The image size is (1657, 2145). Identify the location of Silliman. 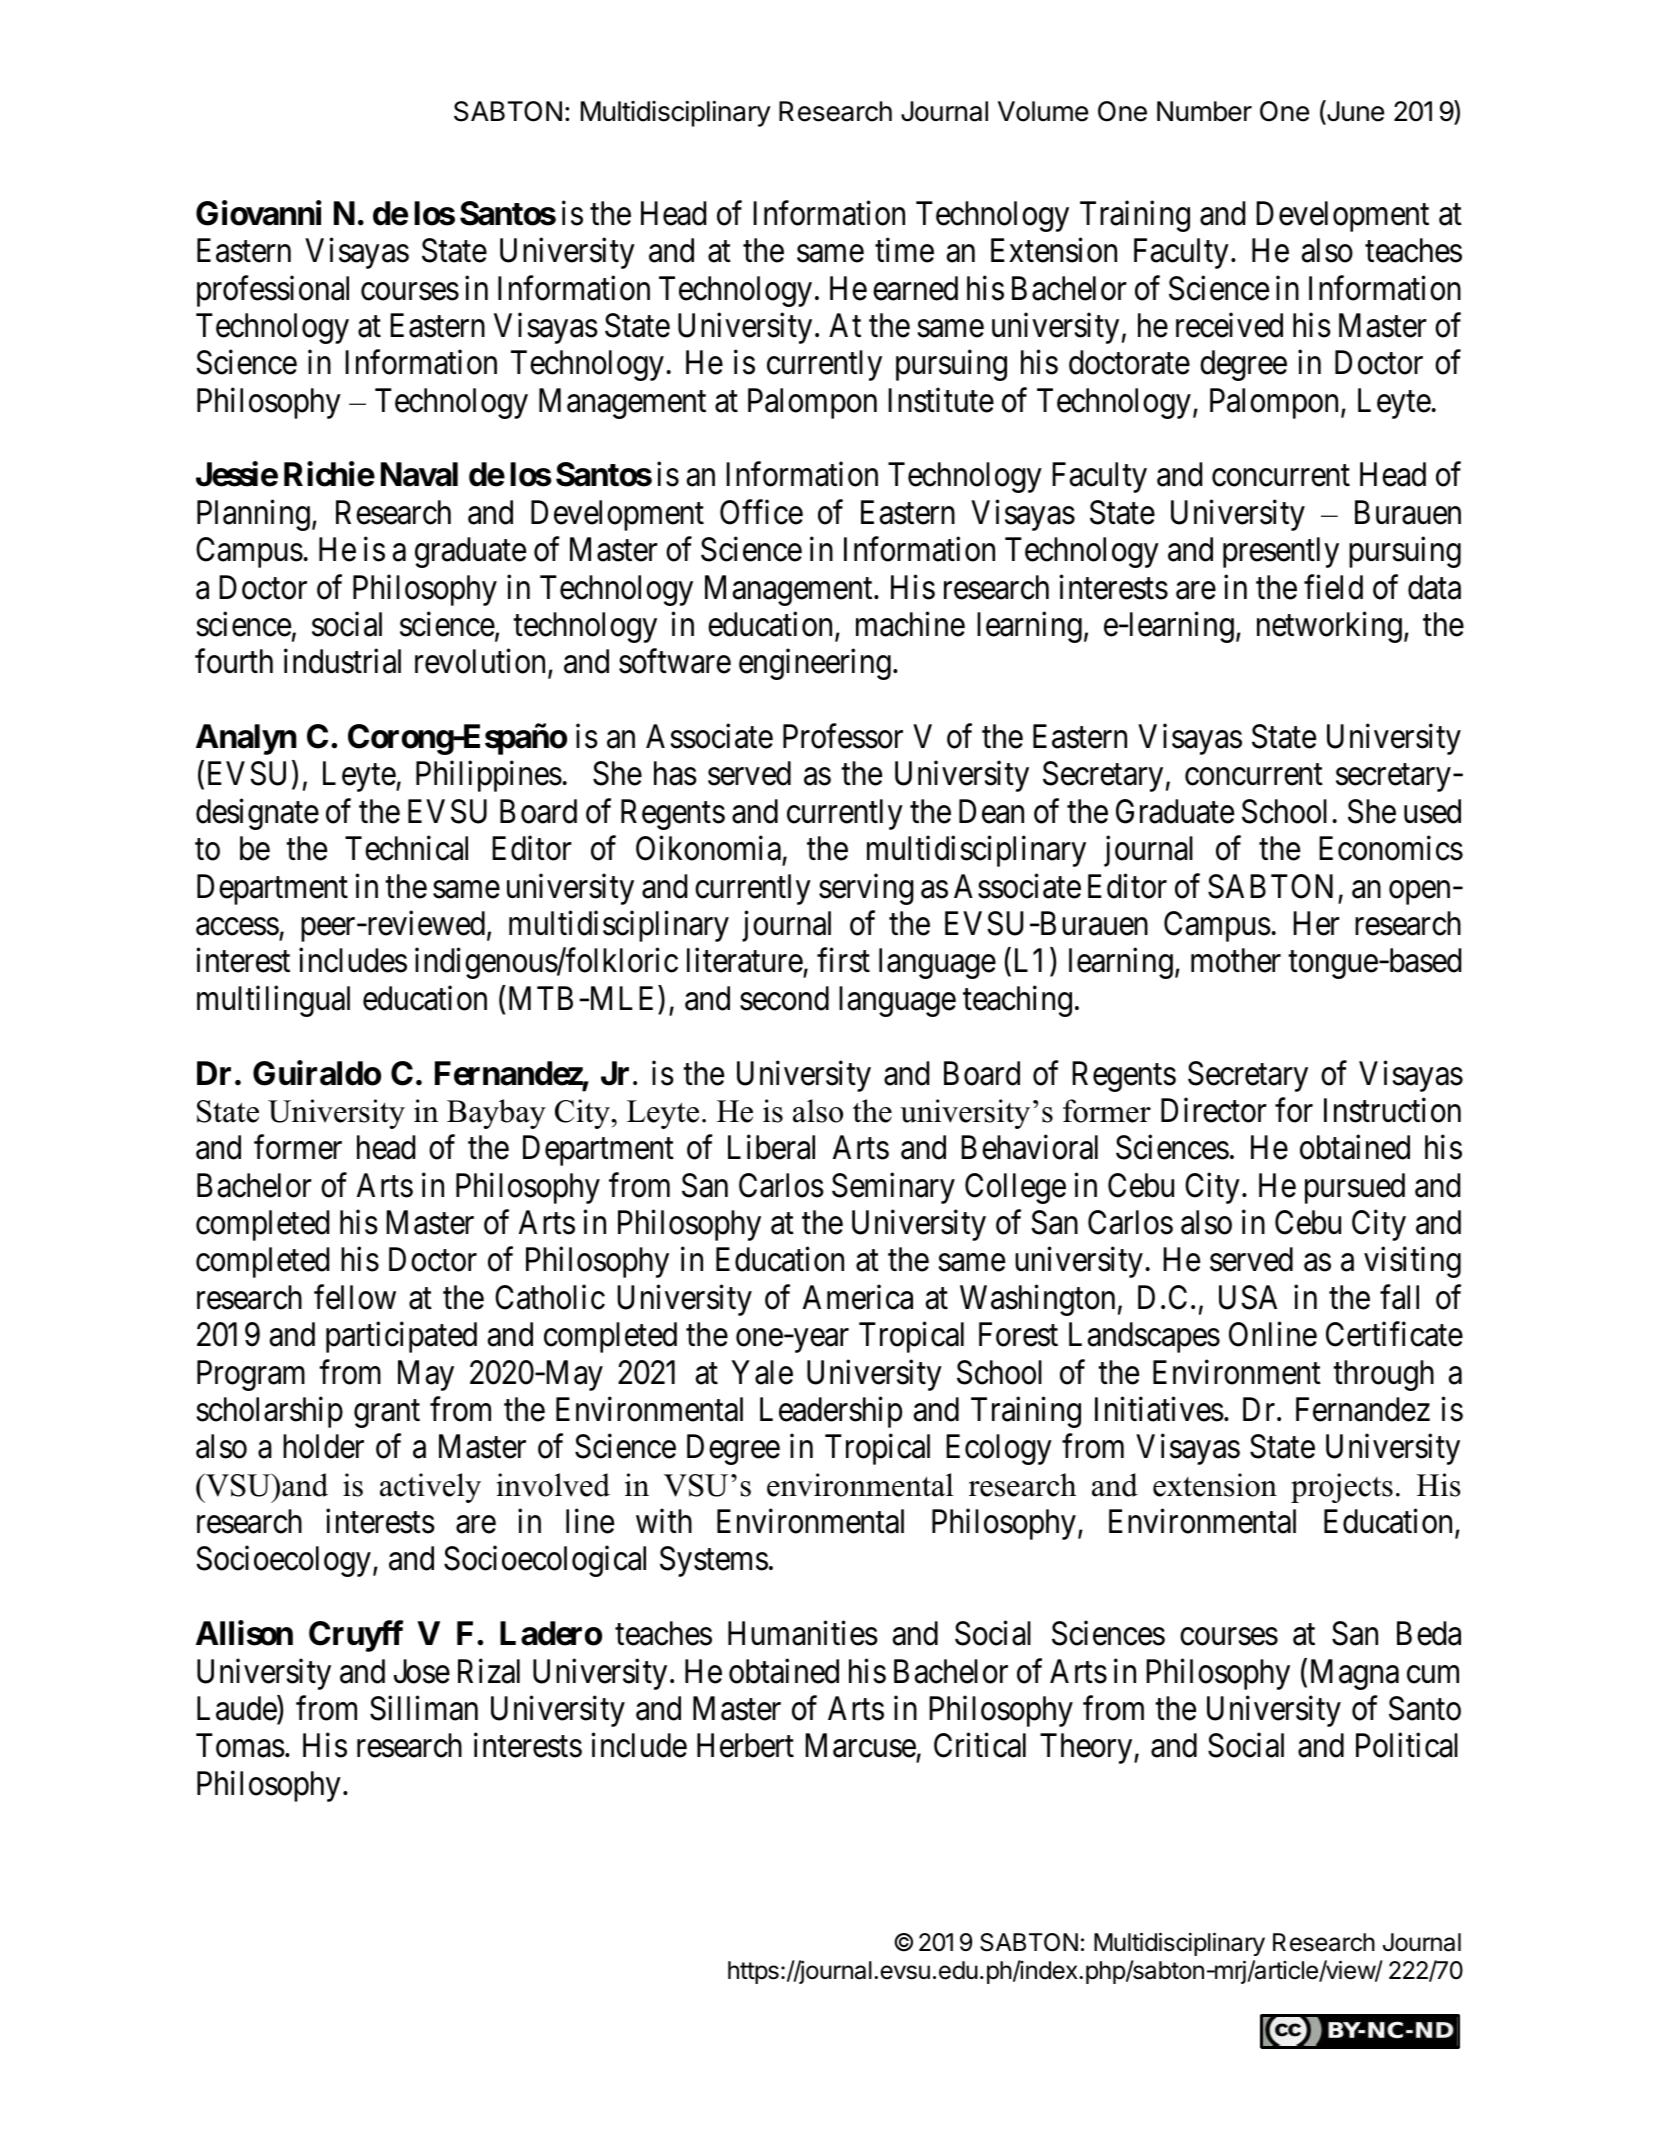
(424, 1708).
